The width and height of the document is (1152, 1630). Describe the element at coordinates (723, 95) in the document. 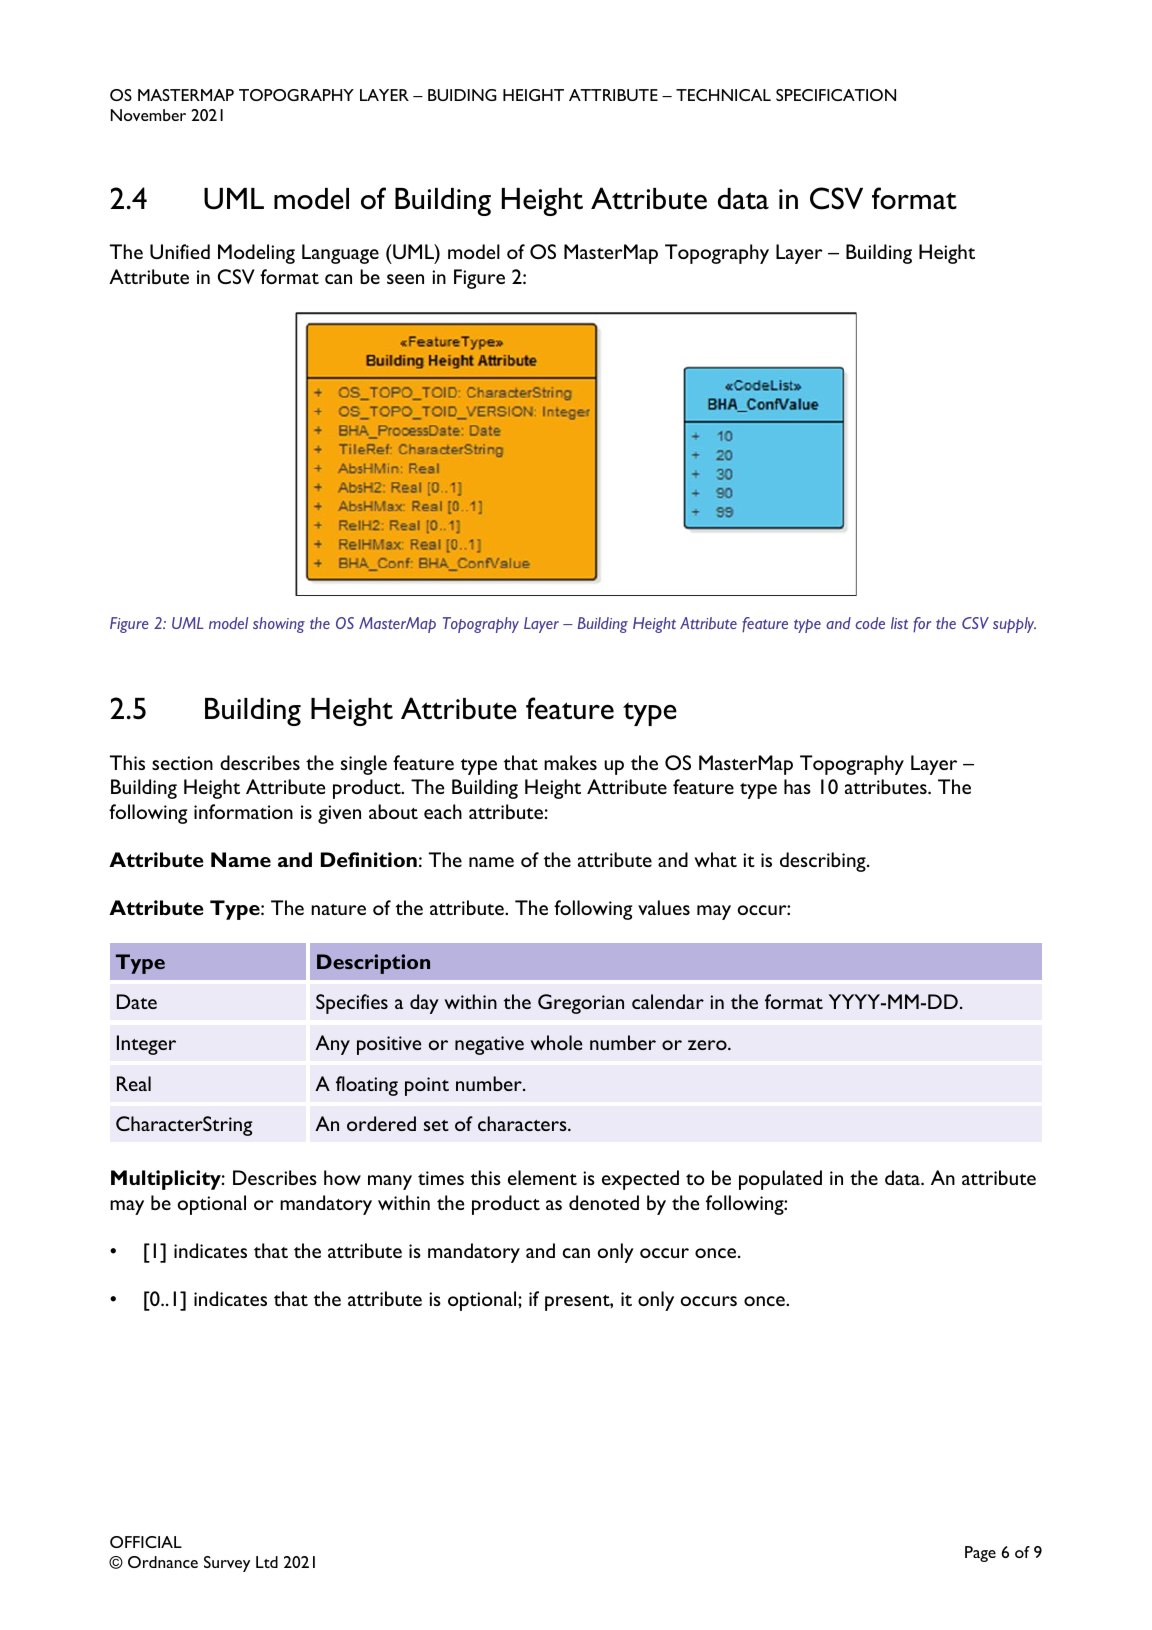

I see `TECHNICAL` at that location.
